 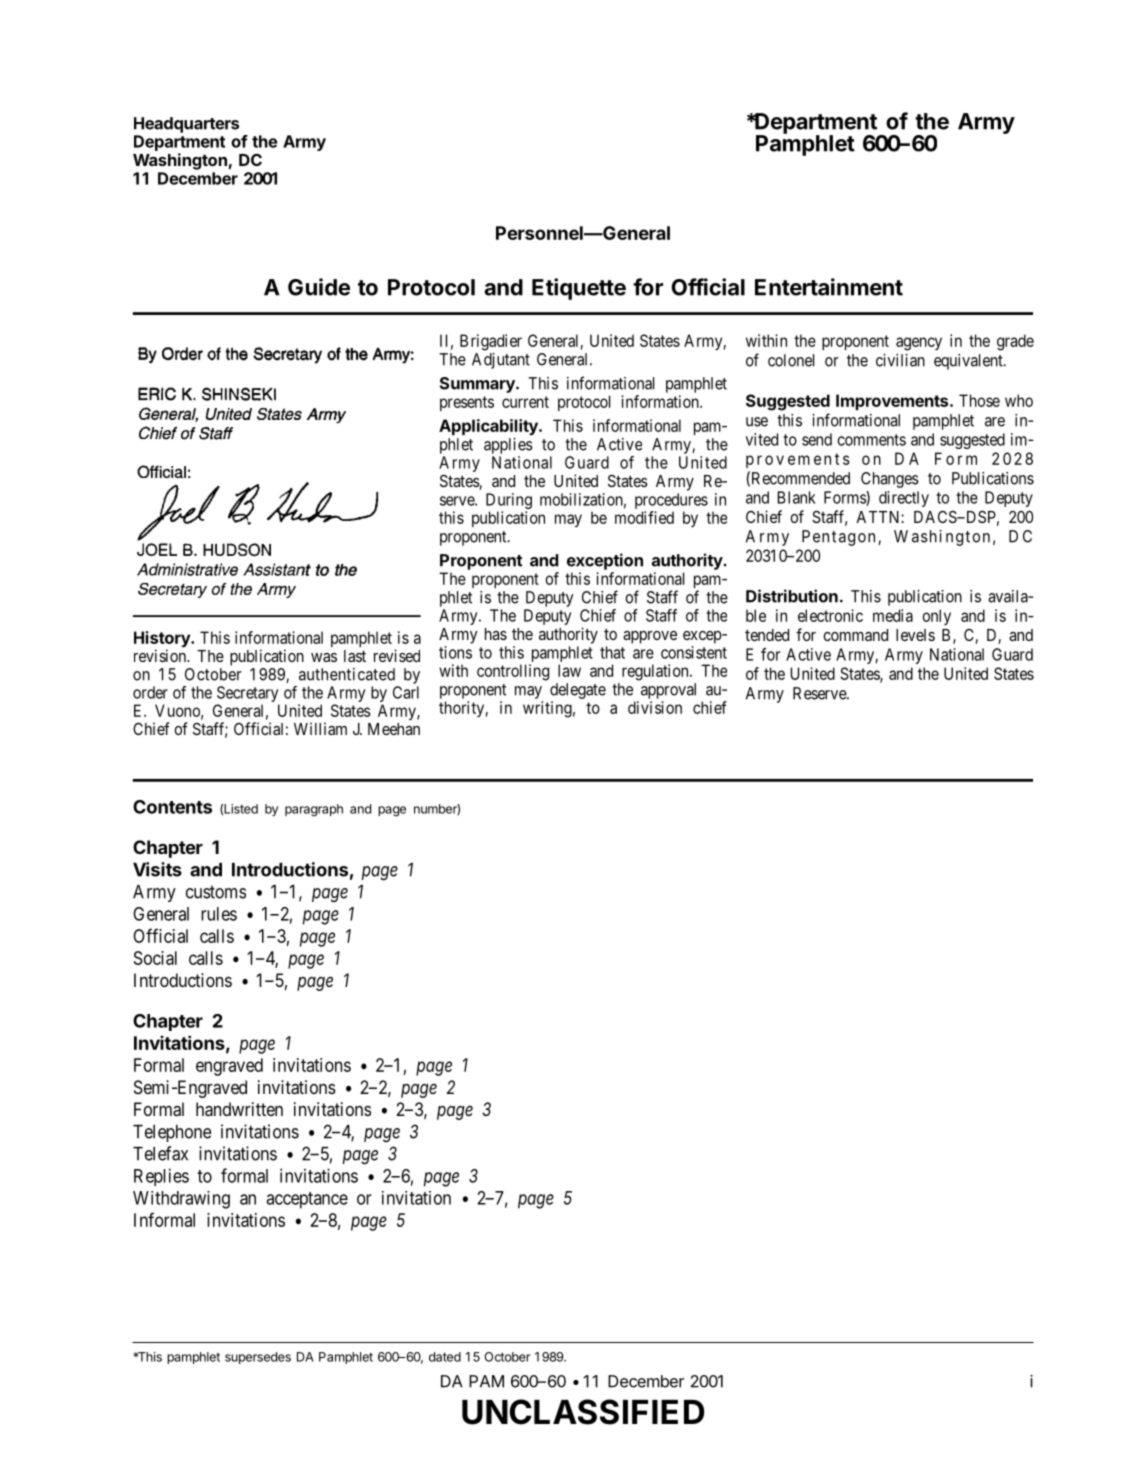 What do you see at coordinates (583, 1412) in the screenshot?
I see `UNCLASSIFIED` at bounding box center [583, 1412].
